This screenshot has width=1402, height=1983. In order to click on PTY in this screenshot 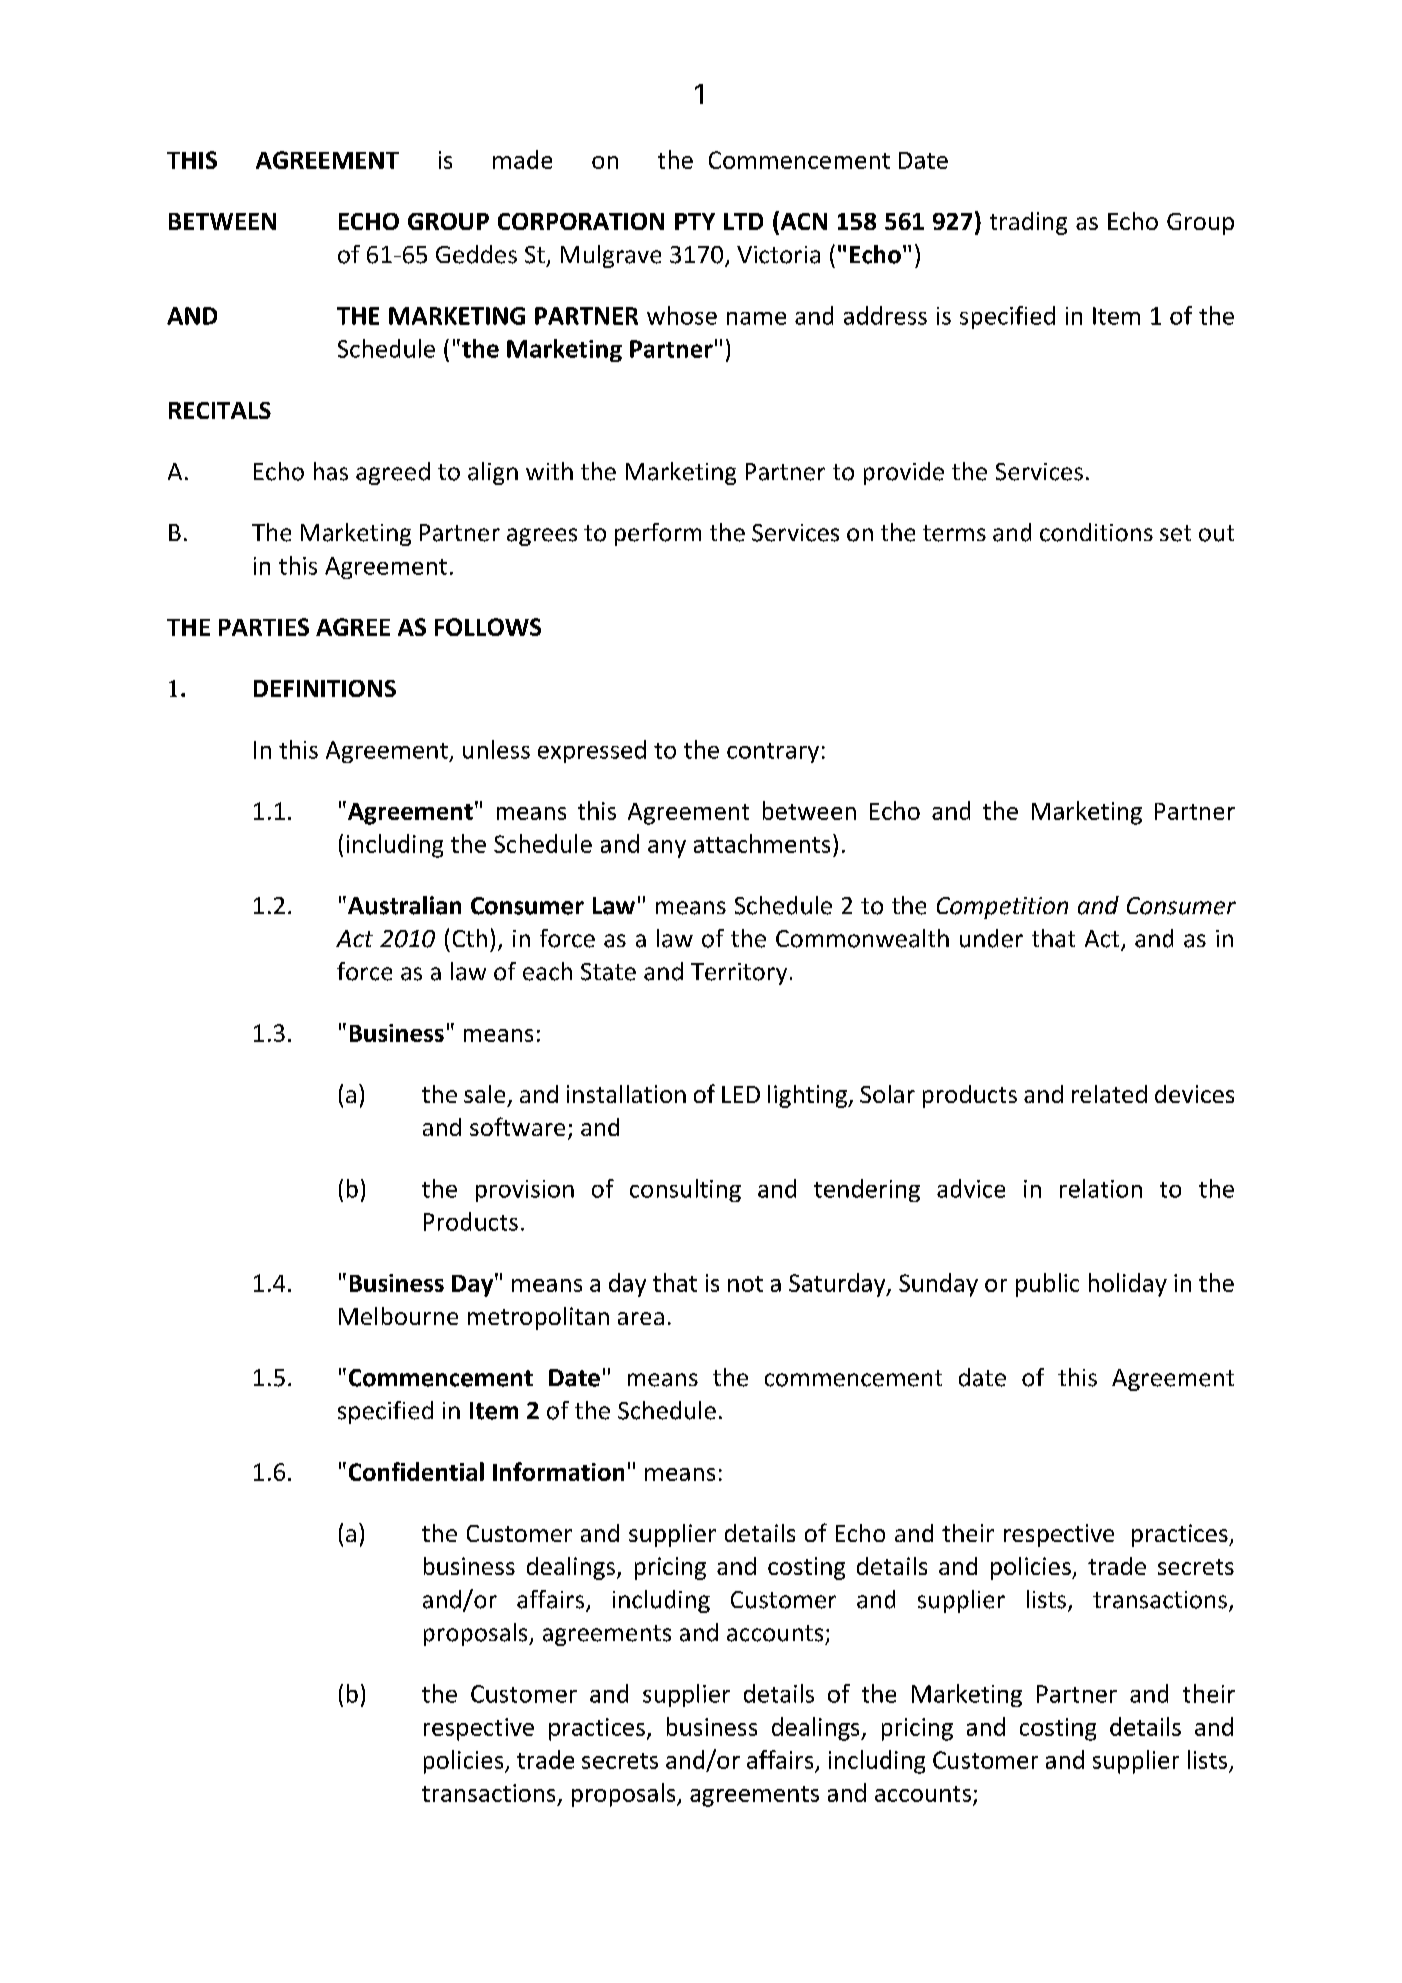, I will do `click(695, 221)`.
